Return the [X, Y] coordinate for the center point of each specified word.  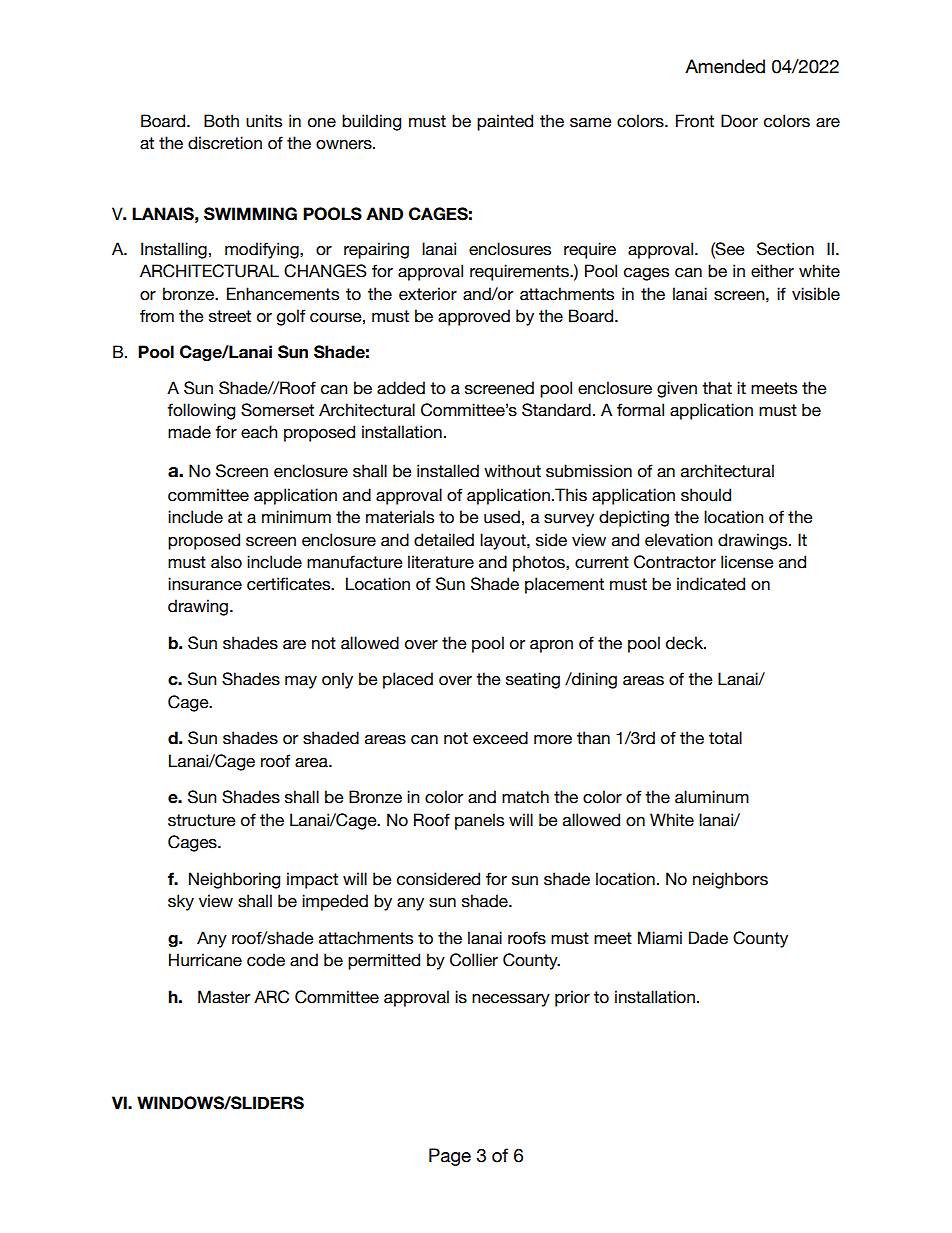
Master [224, 997]
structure [202, 820]
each [259, 432]
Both [221, 121]
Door [739, 121]
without [512, 471]
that [717, 388]
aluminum [712, 797]
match [525, 797]
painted [505, 122]
